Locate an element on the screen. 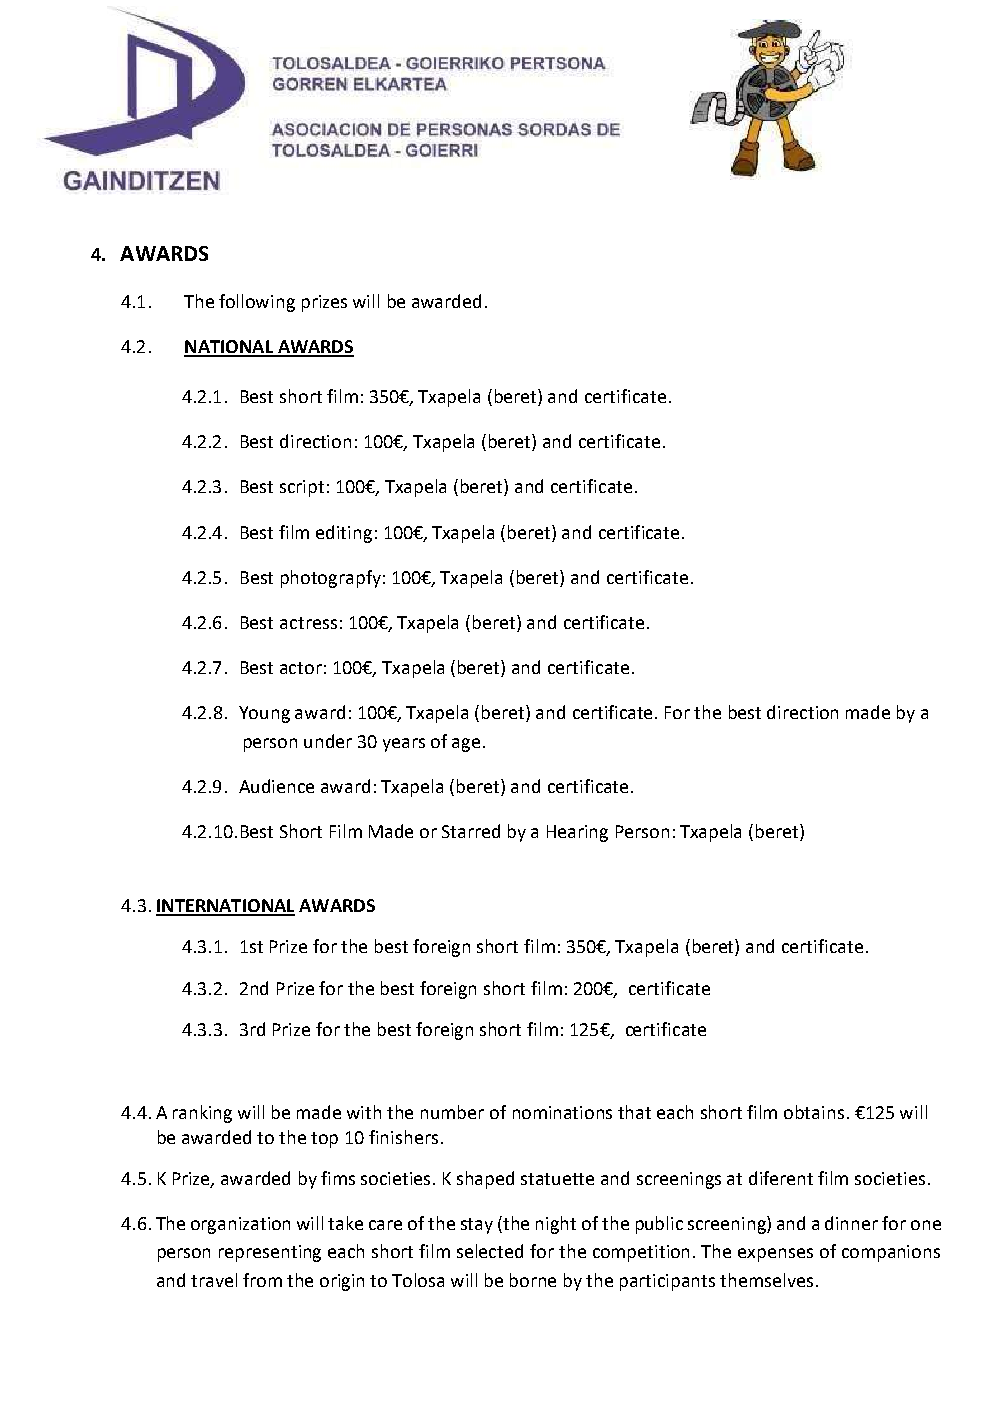 The width and height of the screenshot is (1002, 1417). editing is located at coordinates (344, 534).
